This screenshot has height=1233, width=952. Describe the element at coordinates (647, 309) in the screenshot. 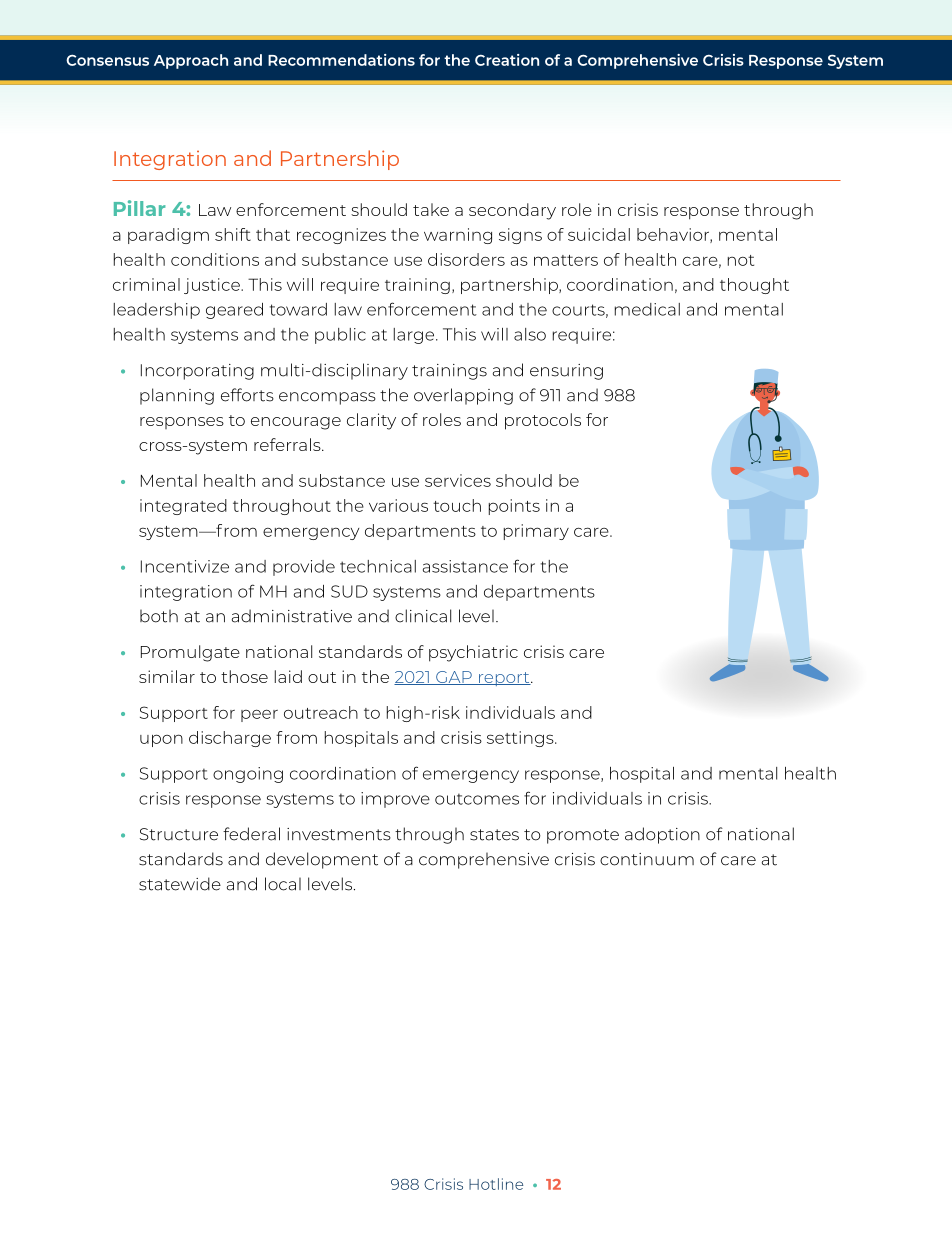

I see `medical` at that location.
